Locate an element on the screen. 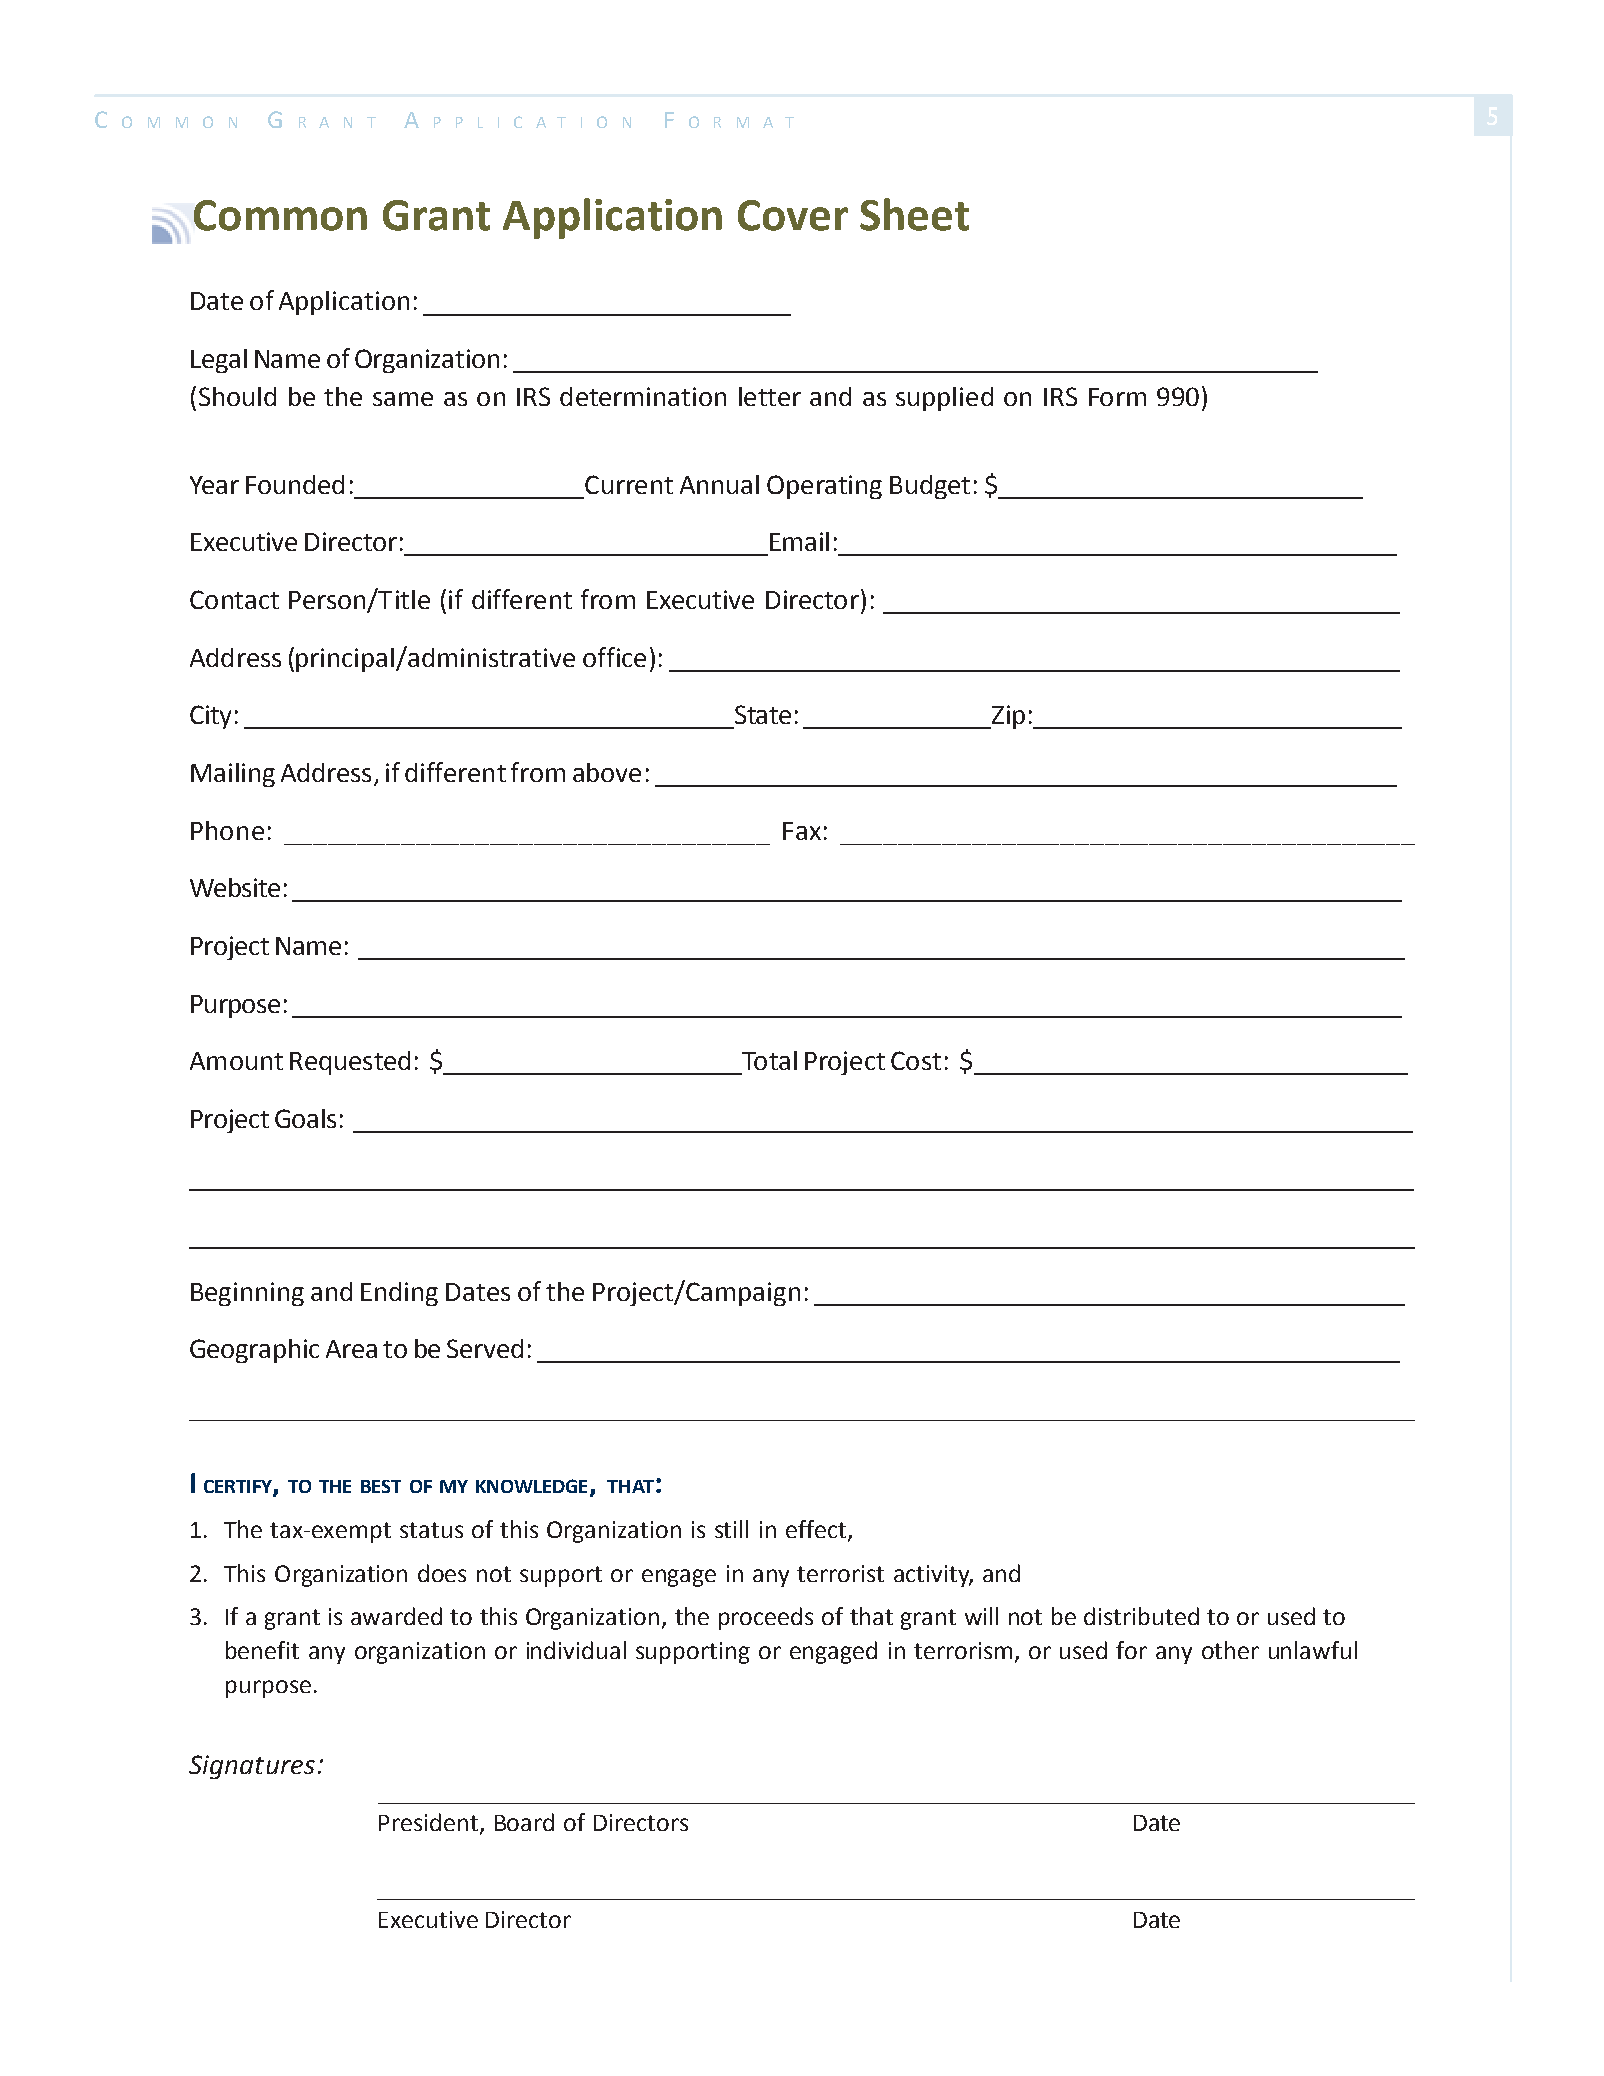 Image resolution: width=1604 pixels, height=2076 pixels. Signatures is located at coordinates (252, 1767).
